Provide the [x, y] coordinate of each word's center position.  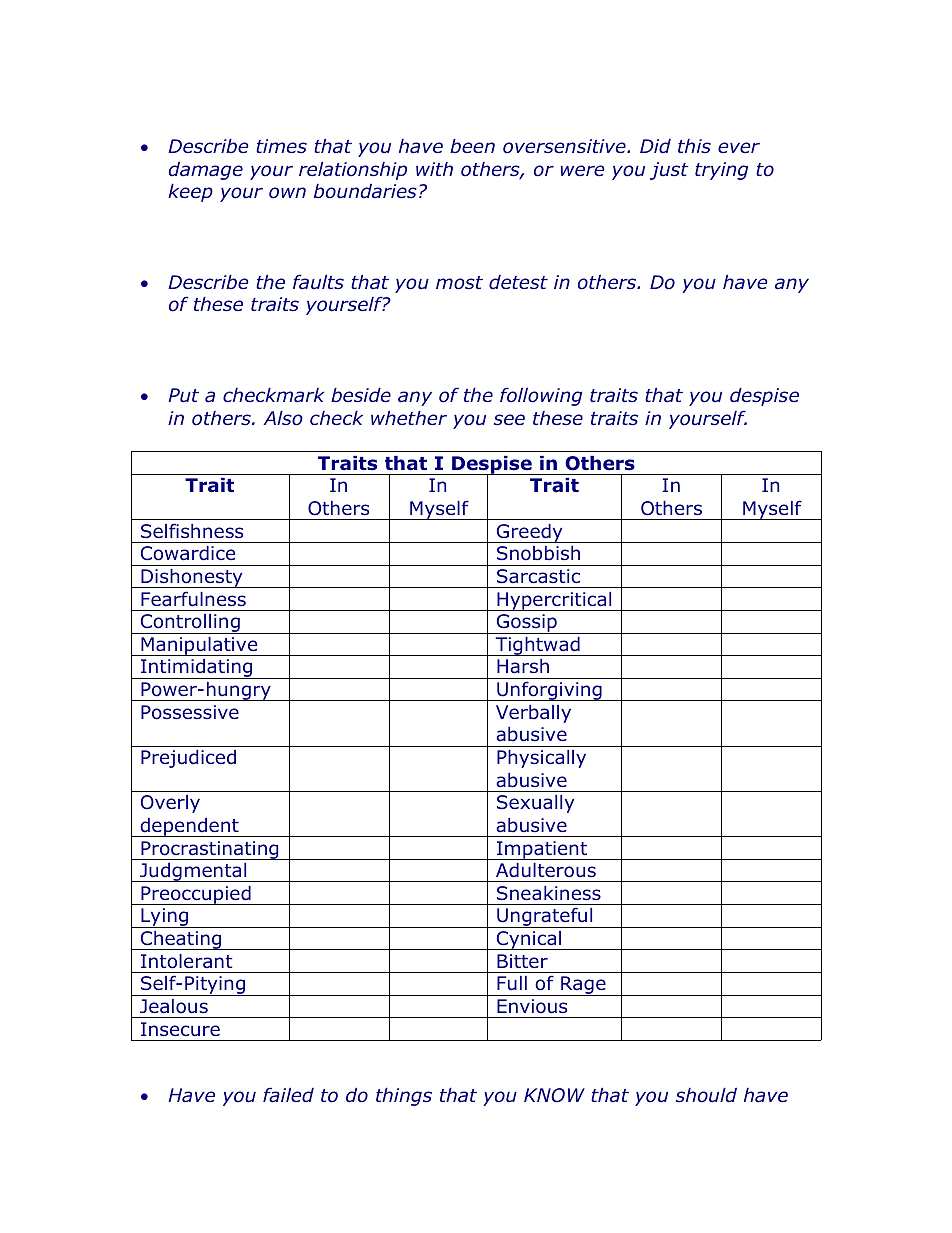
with [434, 169]
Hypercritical [554, 601]
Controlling [190, 624]
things [404, 1097]
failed [288, 1095]
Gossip [526, 624]
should [706, 1095]
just [669, 171]
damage [206, 171]
